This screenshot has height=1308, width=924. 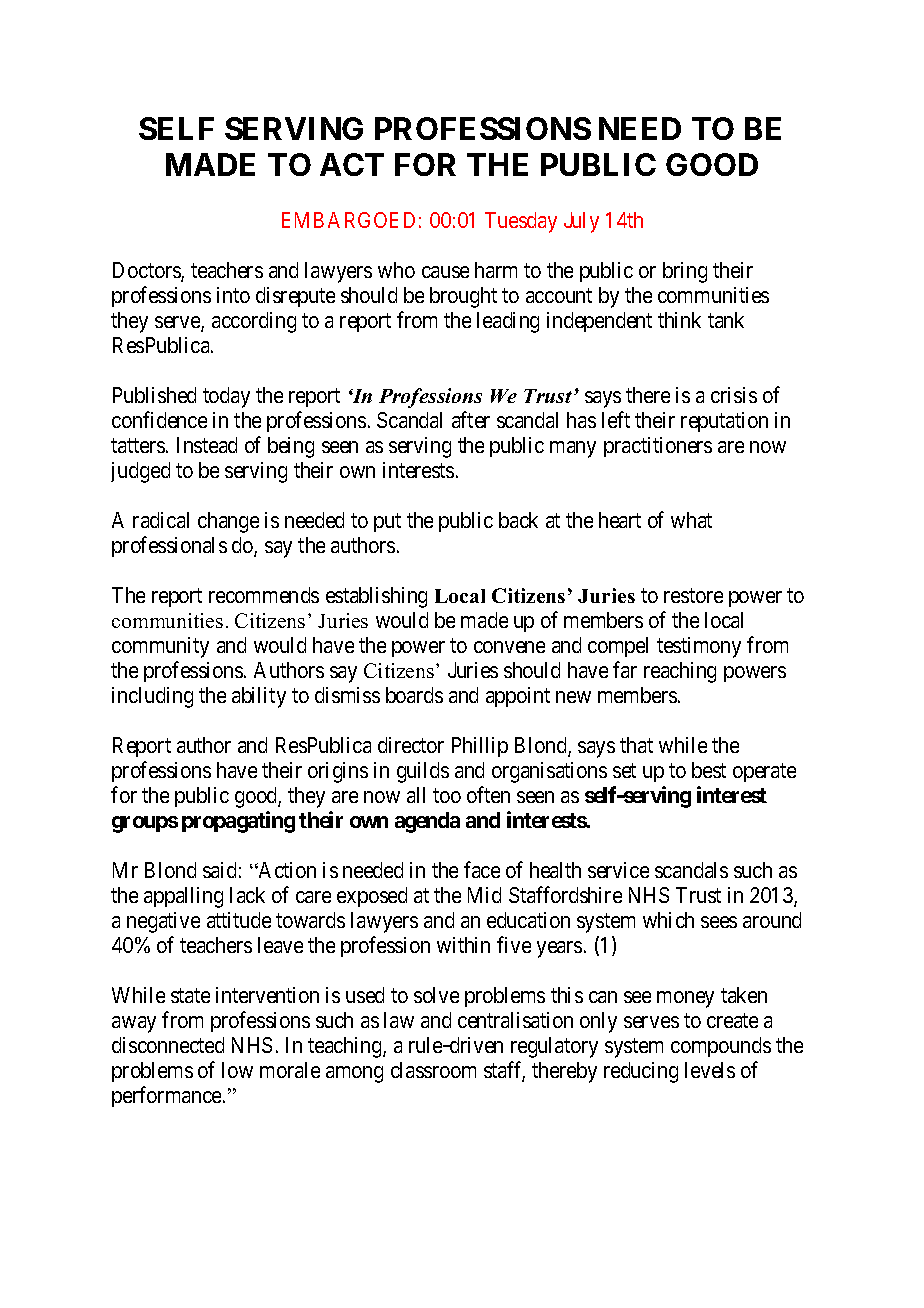 I want to click on change, so click(x=228, y=522).
